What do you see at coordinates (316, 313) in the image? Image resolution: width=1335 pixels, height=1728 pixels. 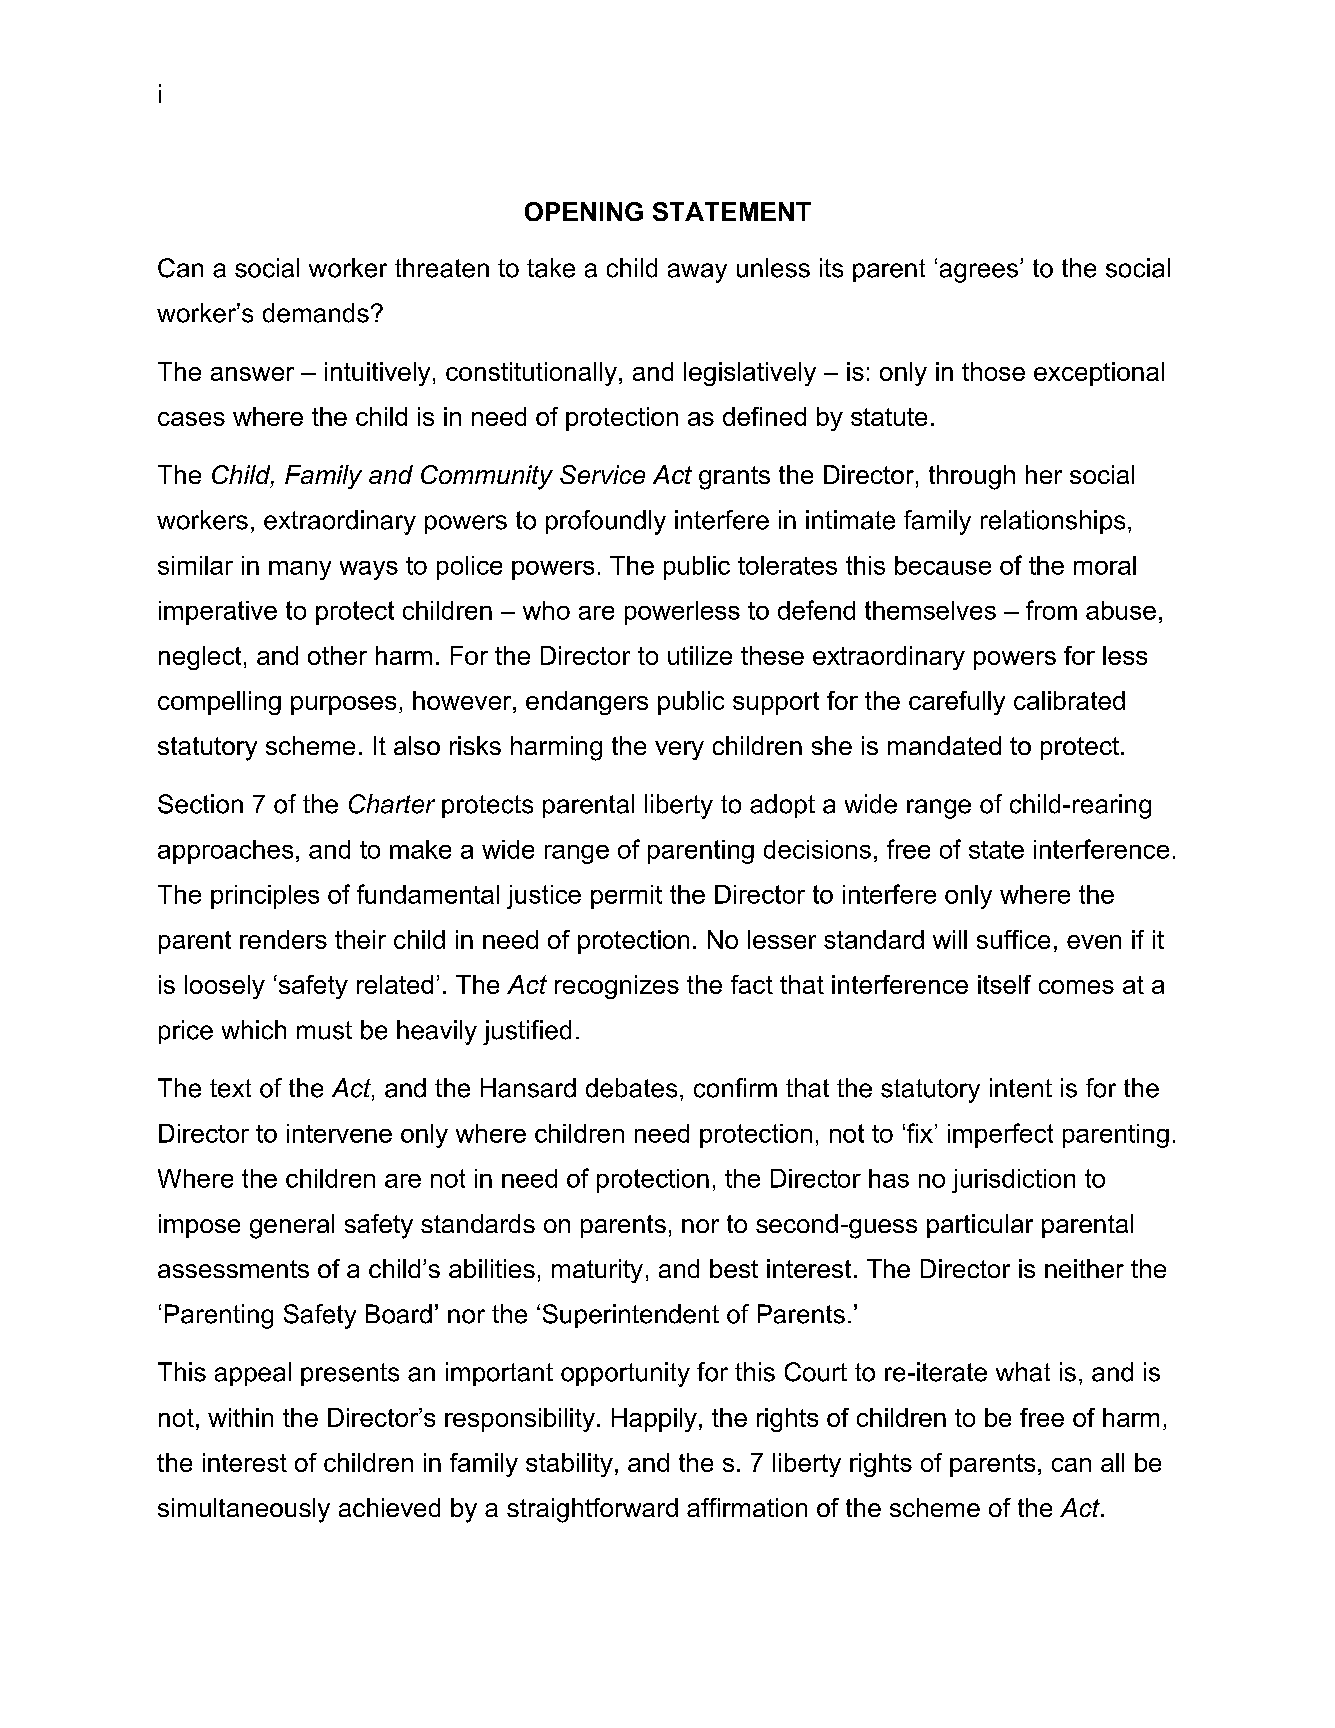 I see `demands` at bounding box center [316, 313].
